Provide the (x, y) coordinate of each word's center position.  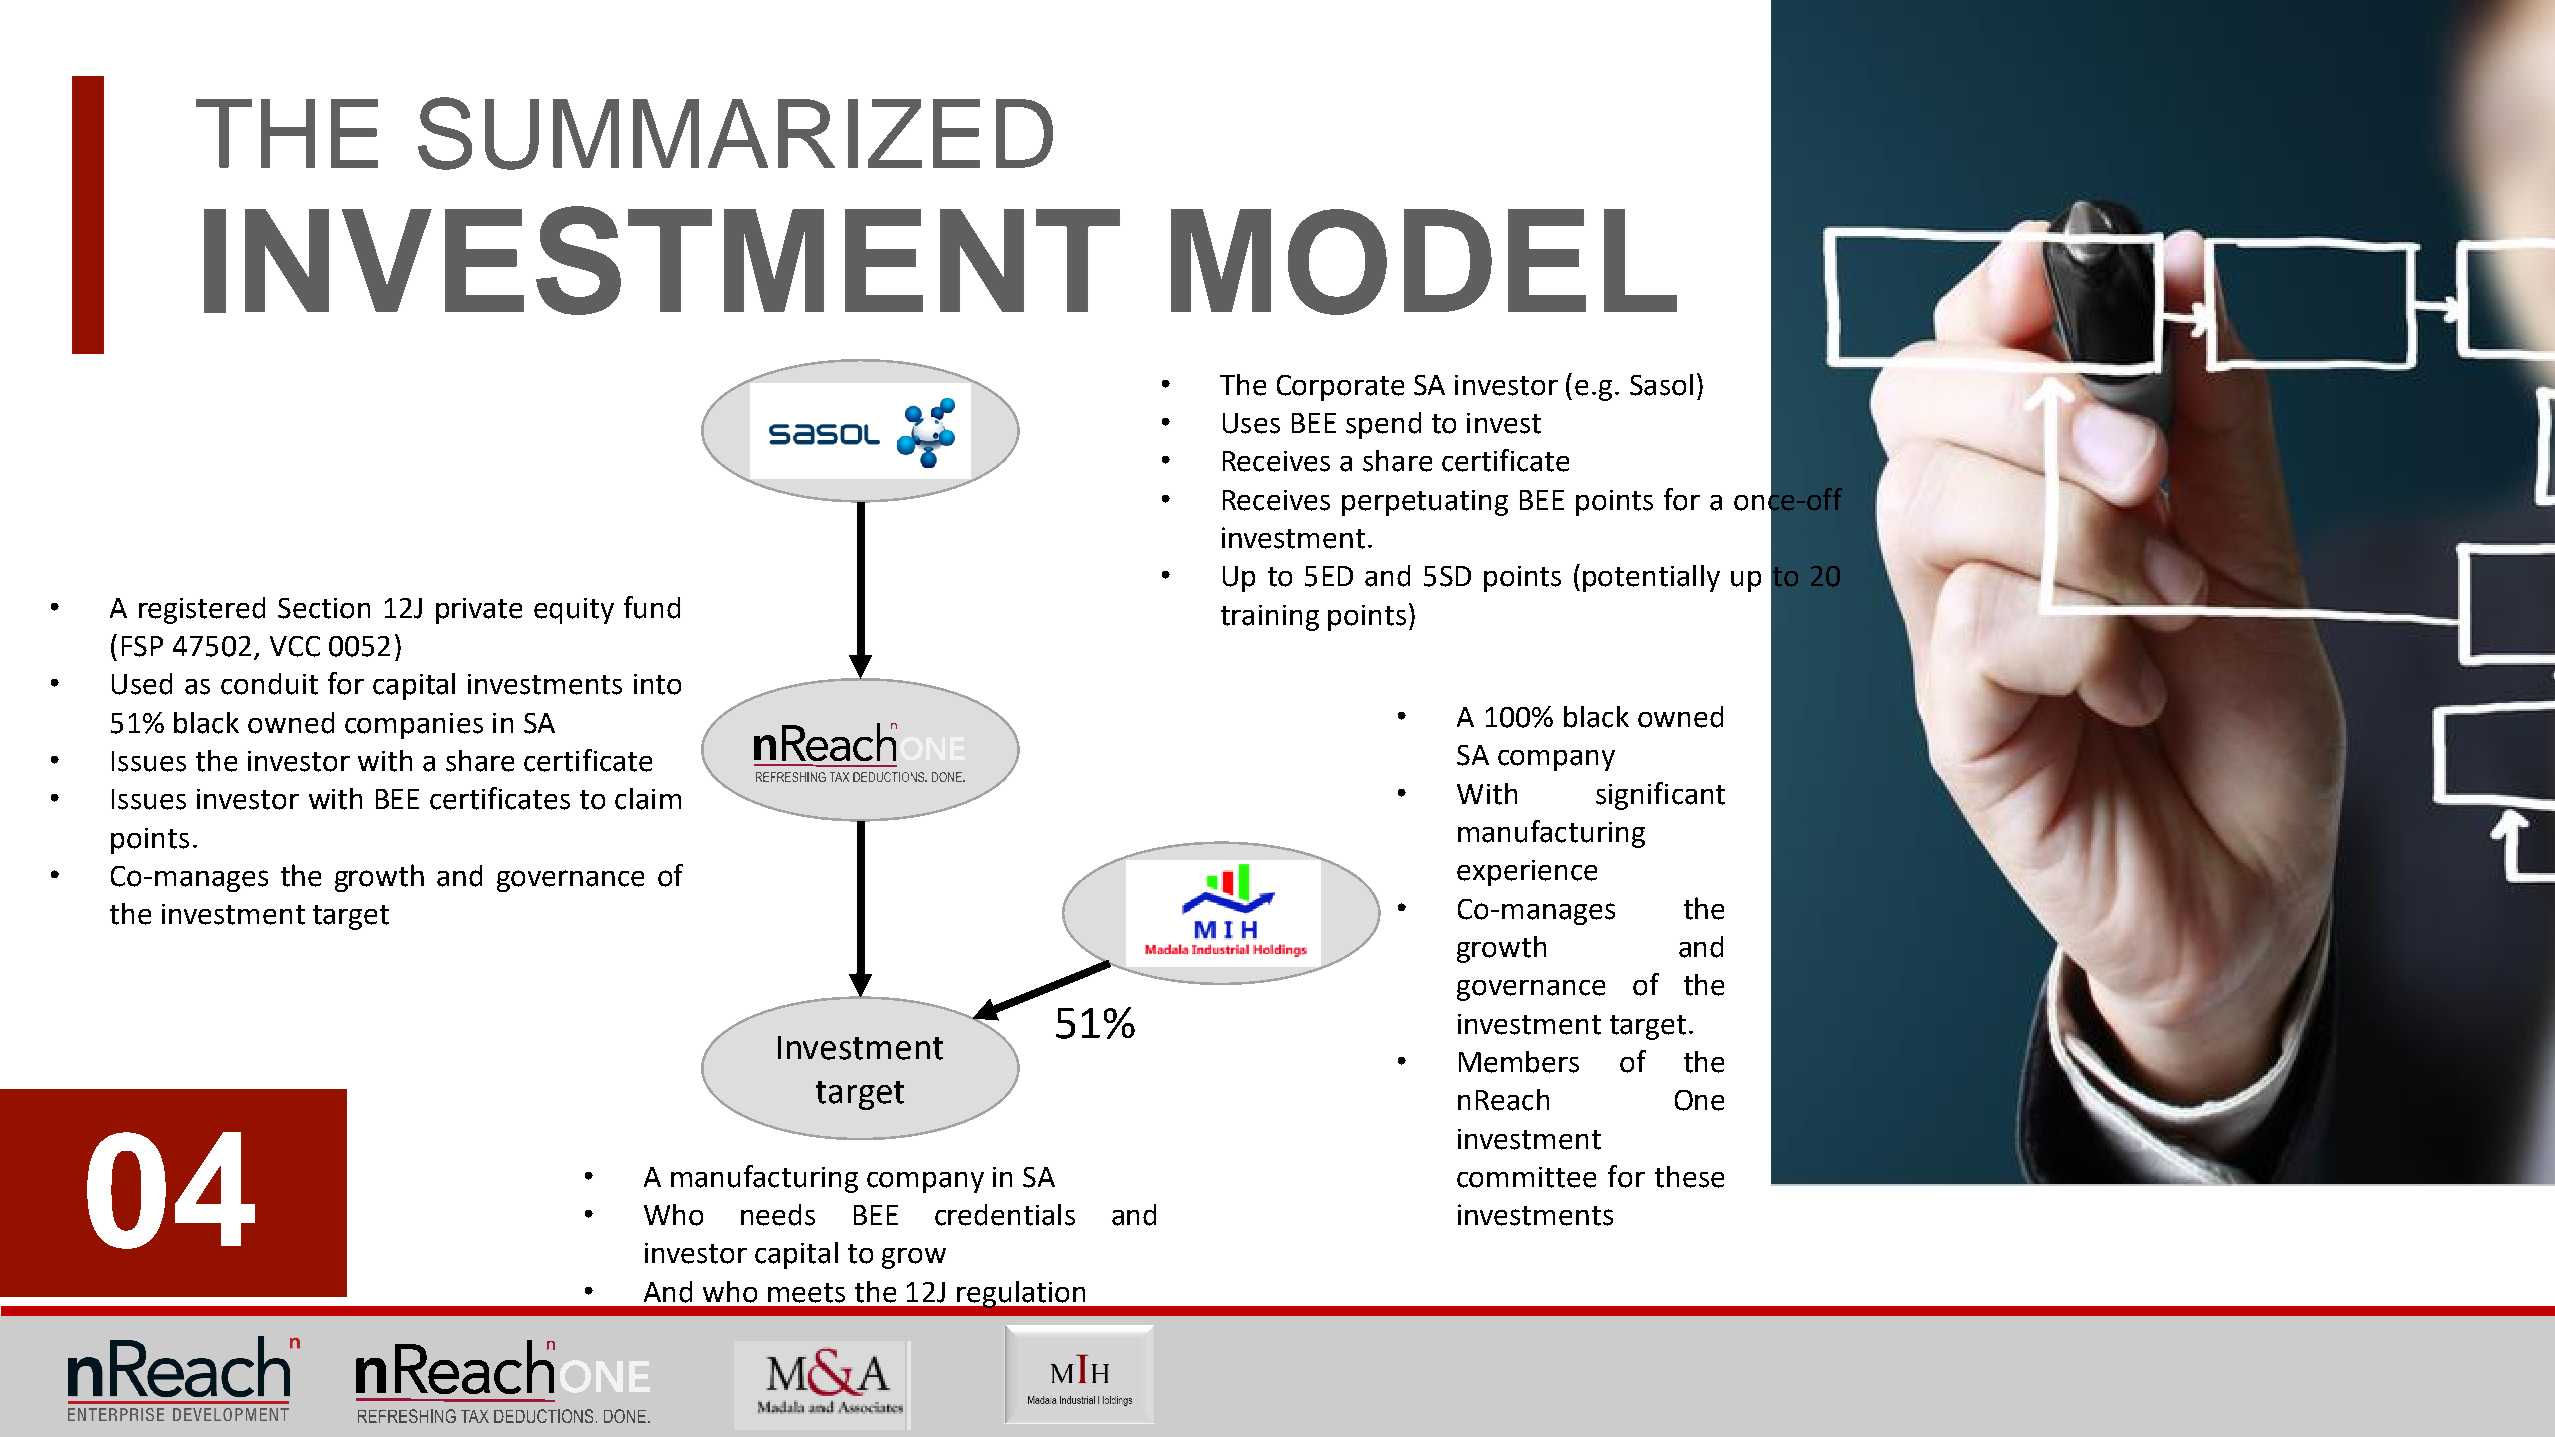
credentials (1005, 1215)
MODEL (1424, 262)
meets (806, 1293)
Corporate (1340, 388)
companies (414, 726)
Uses (1251, 423)
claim (648, 799)
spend (1383, 425)
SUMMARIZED (735, 133)
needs (778, 1215)
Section (324, 608)
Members (1519, 1062)
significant (1660, 796)
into (657, 684)
